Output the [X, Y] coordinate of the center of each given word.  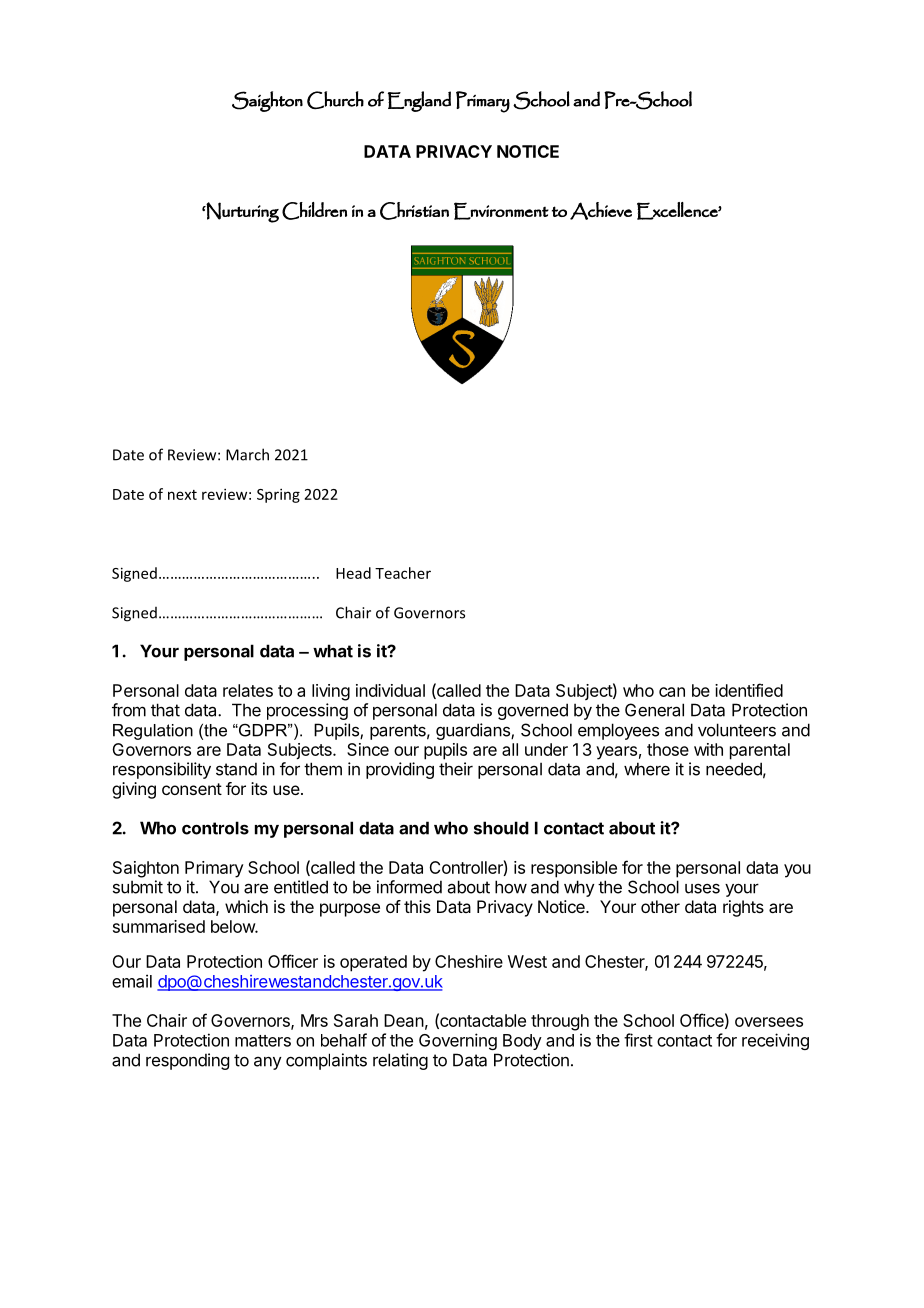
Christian [414, 211]
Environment [501, 211]
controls [215, 828]
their [456, 769]
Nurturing [242, 212]
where [647, 769]
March [247, 454]
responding [187, 1061]
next [182, 495]
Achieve [601, 211]
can [672, 692]
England [419, 101]
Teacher [403, 573]
